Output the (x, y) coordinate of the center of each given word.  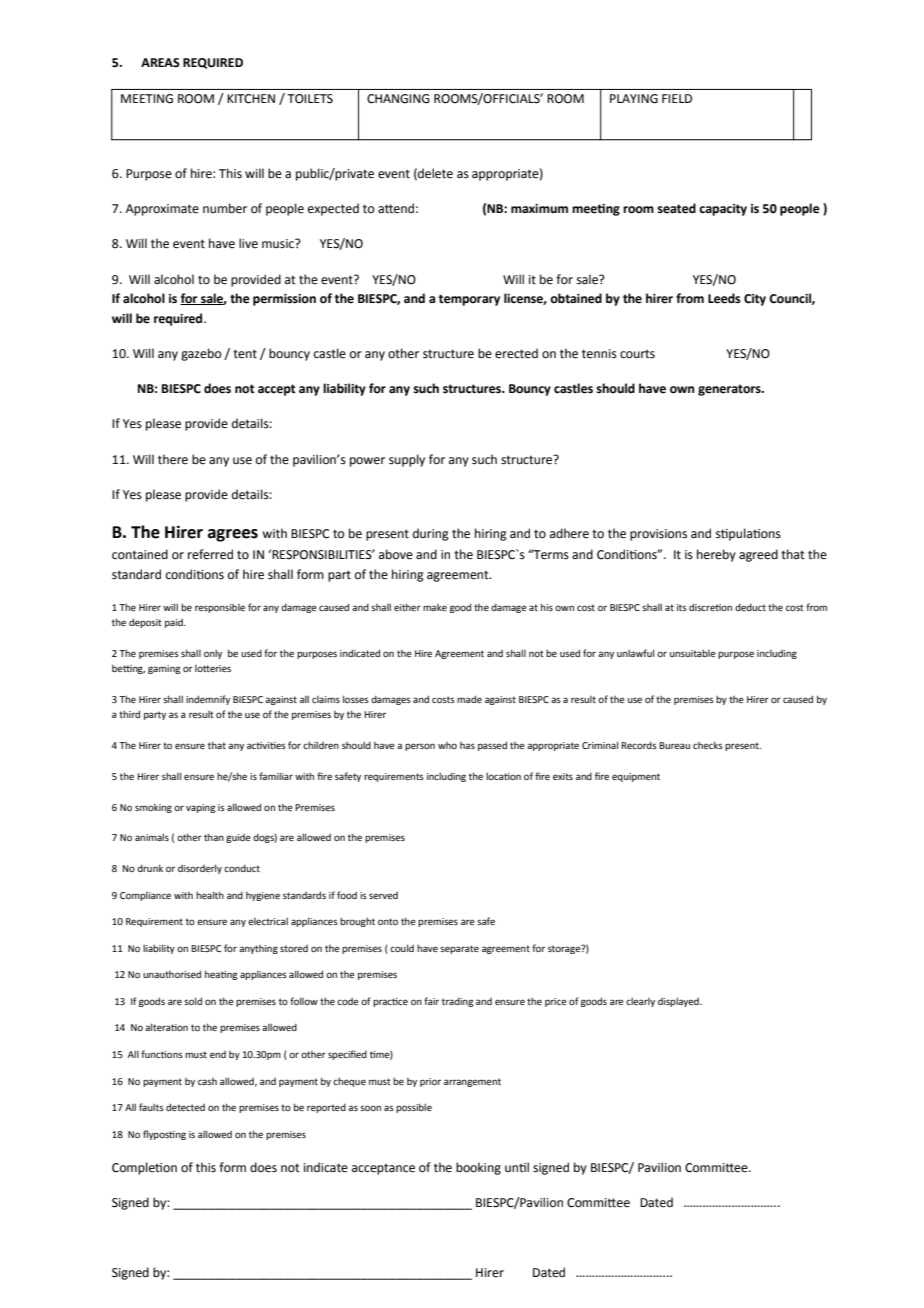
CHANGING (398, 99)
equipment (636, 777)
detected (185, 1107)
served (383, 895)
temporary (469, 300)
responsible (220, 608)
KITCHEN (251, 99)
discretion (710, 607)
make (435, 607)
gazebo (201, 354)
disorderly (200, 869)
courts (637, 354)
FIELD (677, 98)
